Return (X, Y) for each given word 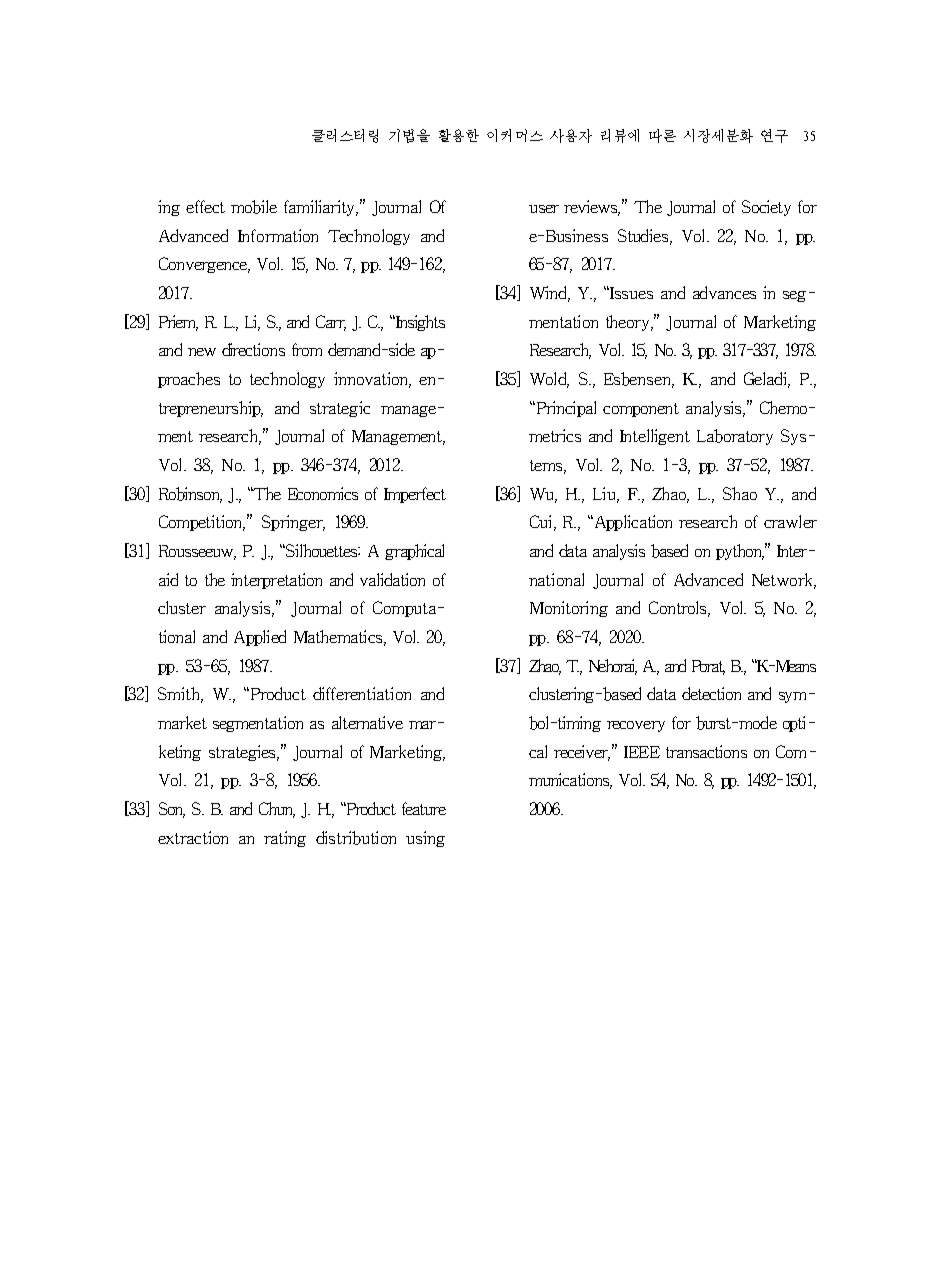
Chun (277, 810)
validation (392, 579)
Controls (679, 609)
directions (253, 349)
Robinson (190, 495)
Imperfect (415, 495)
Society (766, 208)
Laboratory (735, 437)
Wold (549, 380)
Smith (180, 695)
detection (711, 693)
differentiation (362, 693)
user (544, 209)
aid (168, 579)
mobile (254, 207)
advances (724, 292)
